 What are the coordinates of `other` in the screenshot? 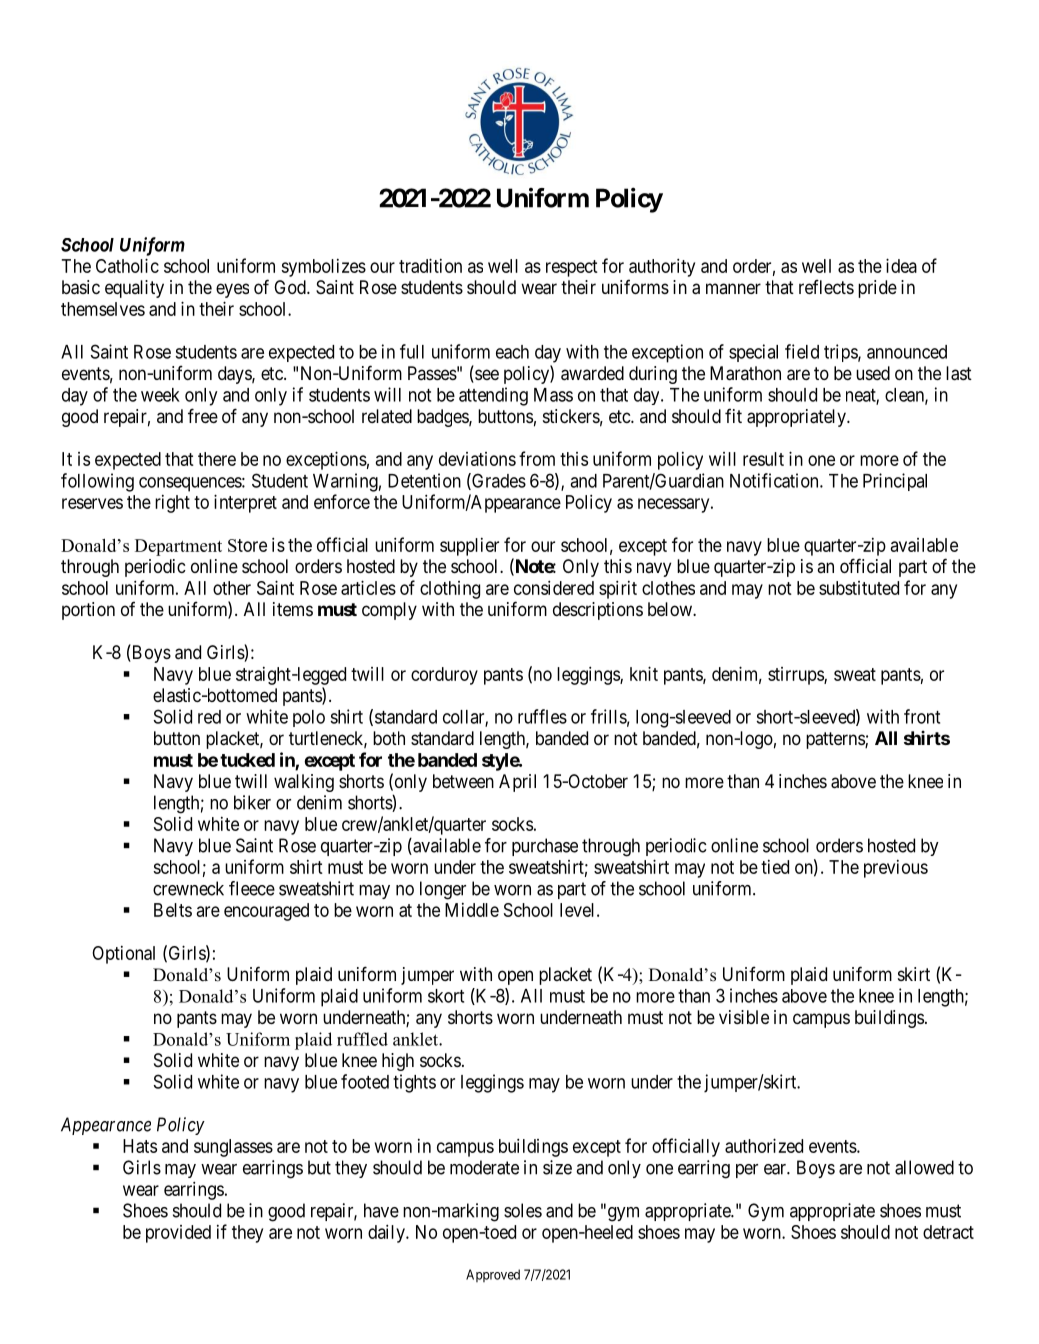 It's located at (232, 588).
